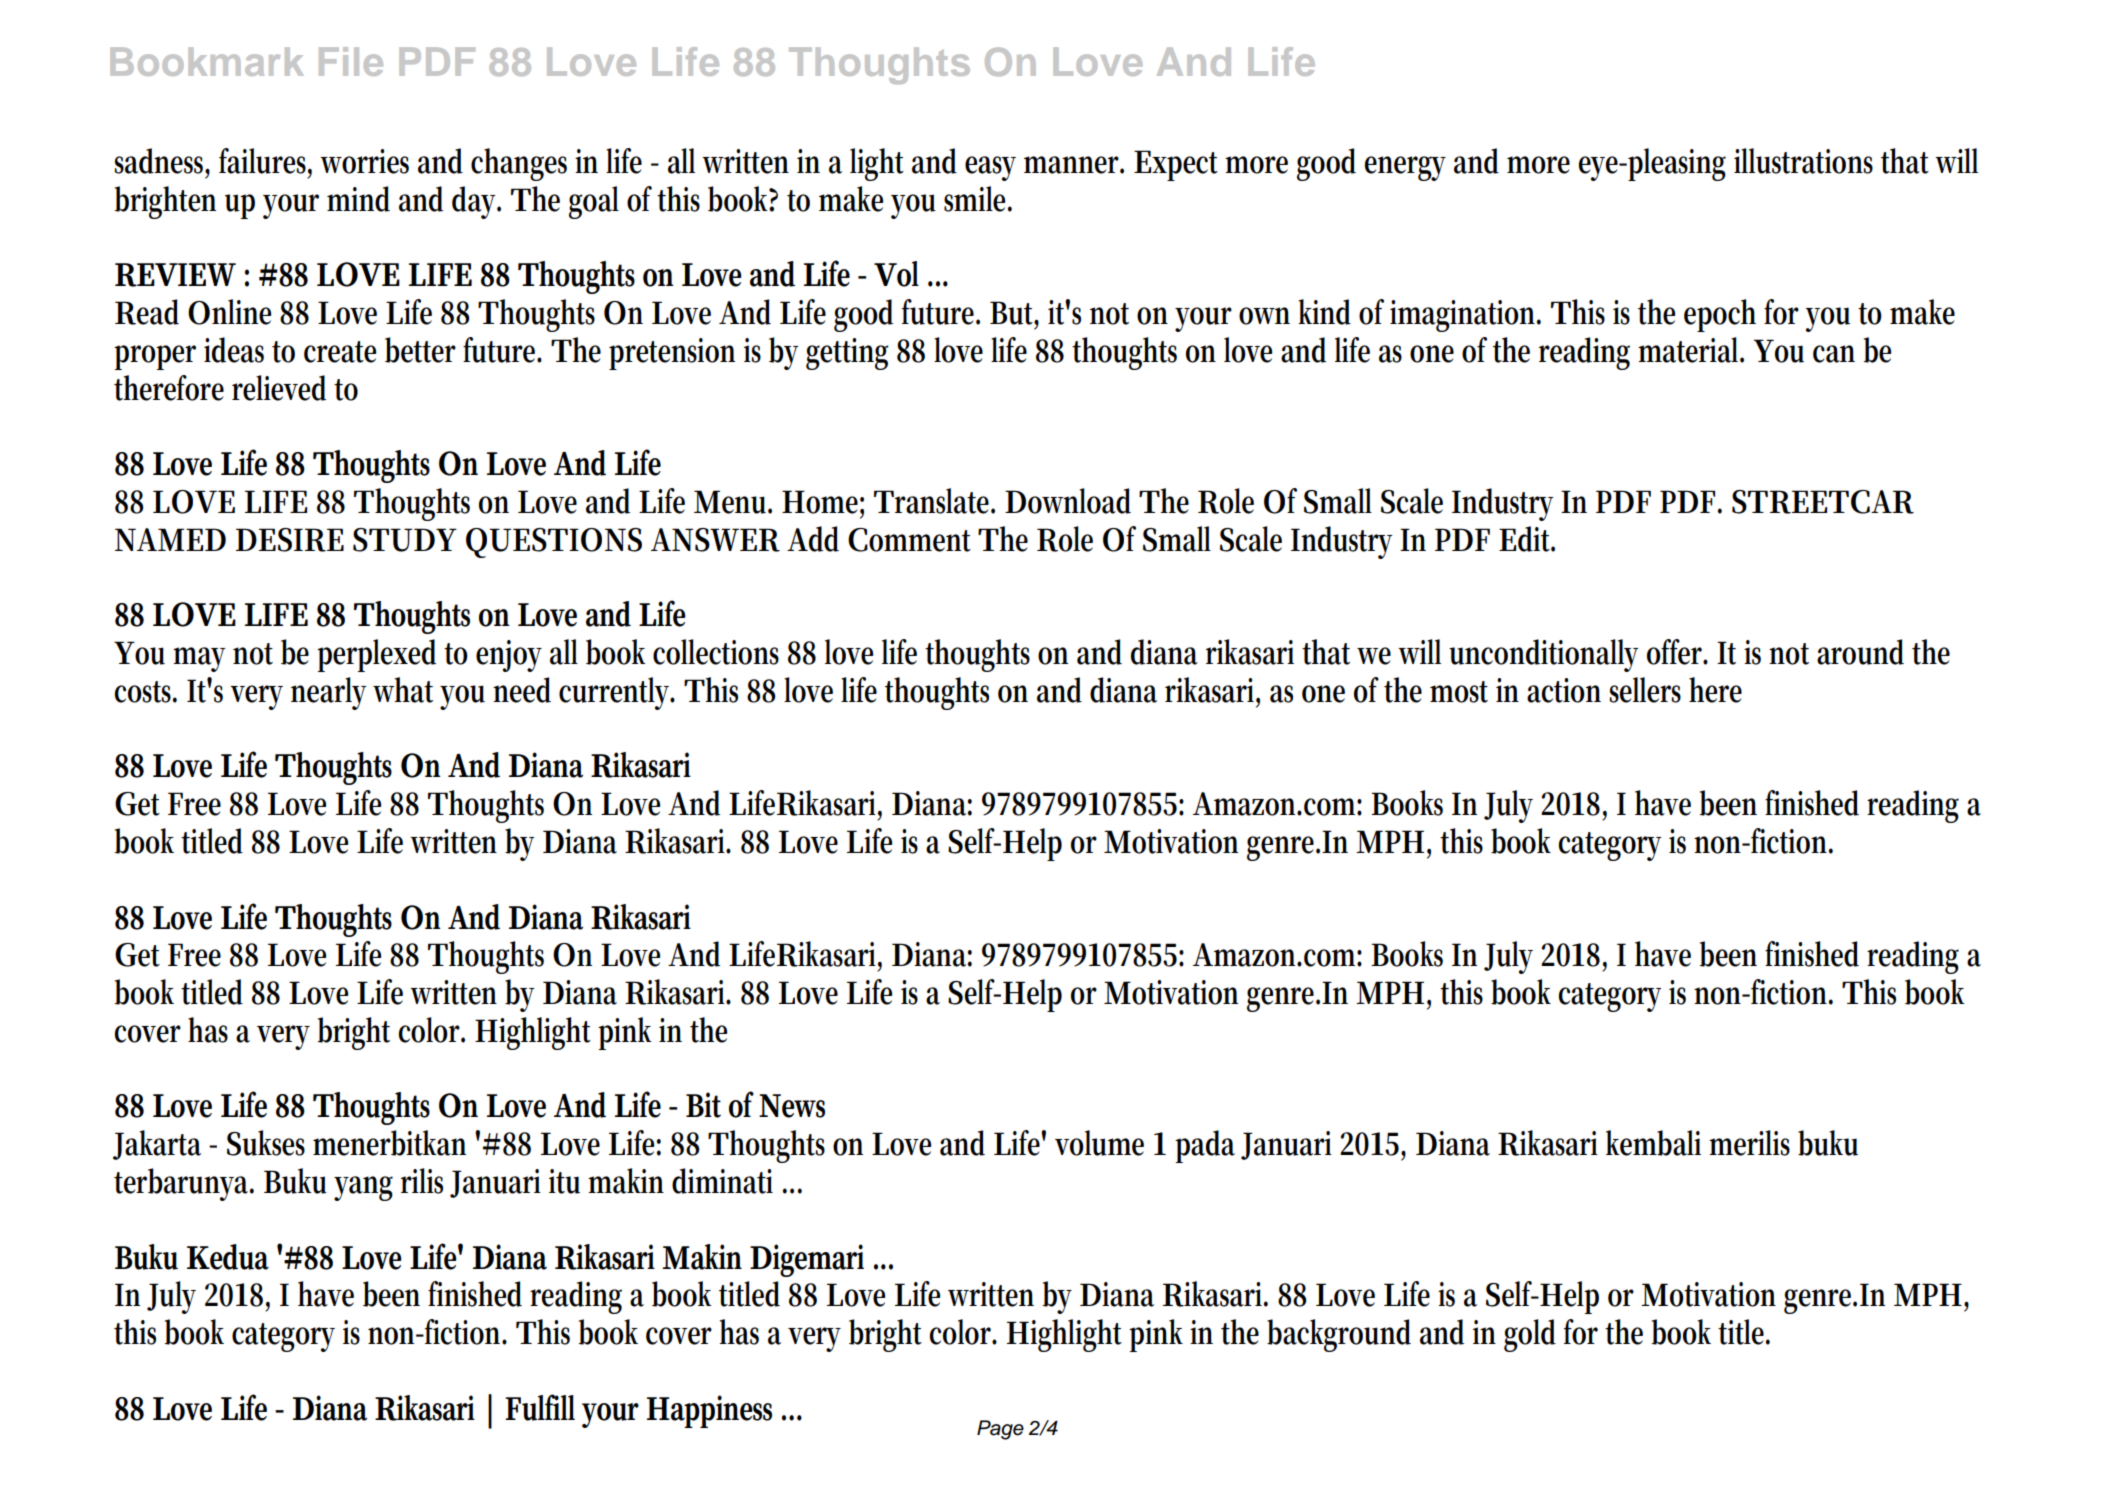 Image resolution: width=2121 pixels, height=1499 pixels. Describe the element at coordinates (716, 652) in the screenshot. I see `collections` at that location.
